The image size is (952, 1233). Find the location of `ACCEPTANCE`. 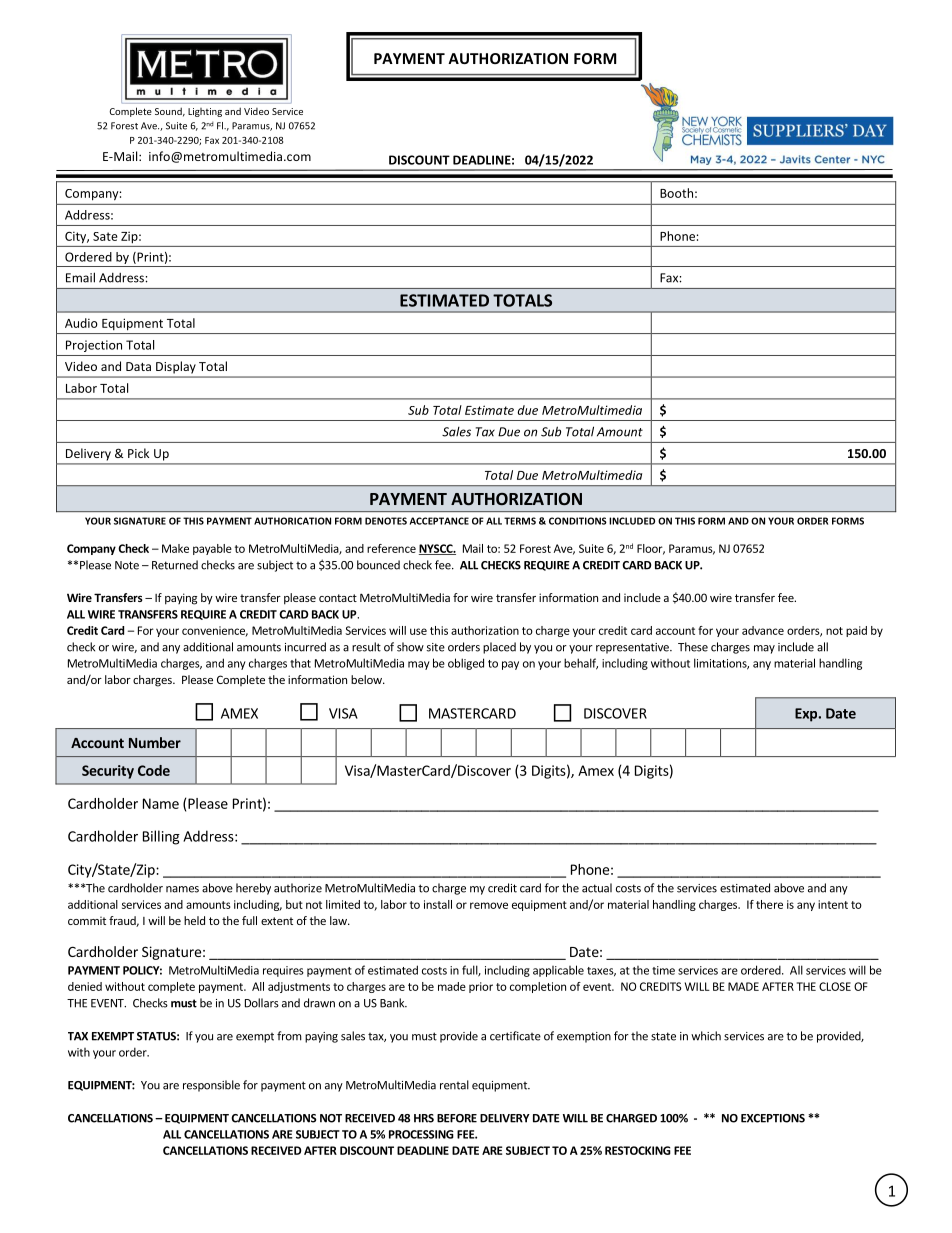

ACCEPTANCE is located at coordinates (439, 521).
